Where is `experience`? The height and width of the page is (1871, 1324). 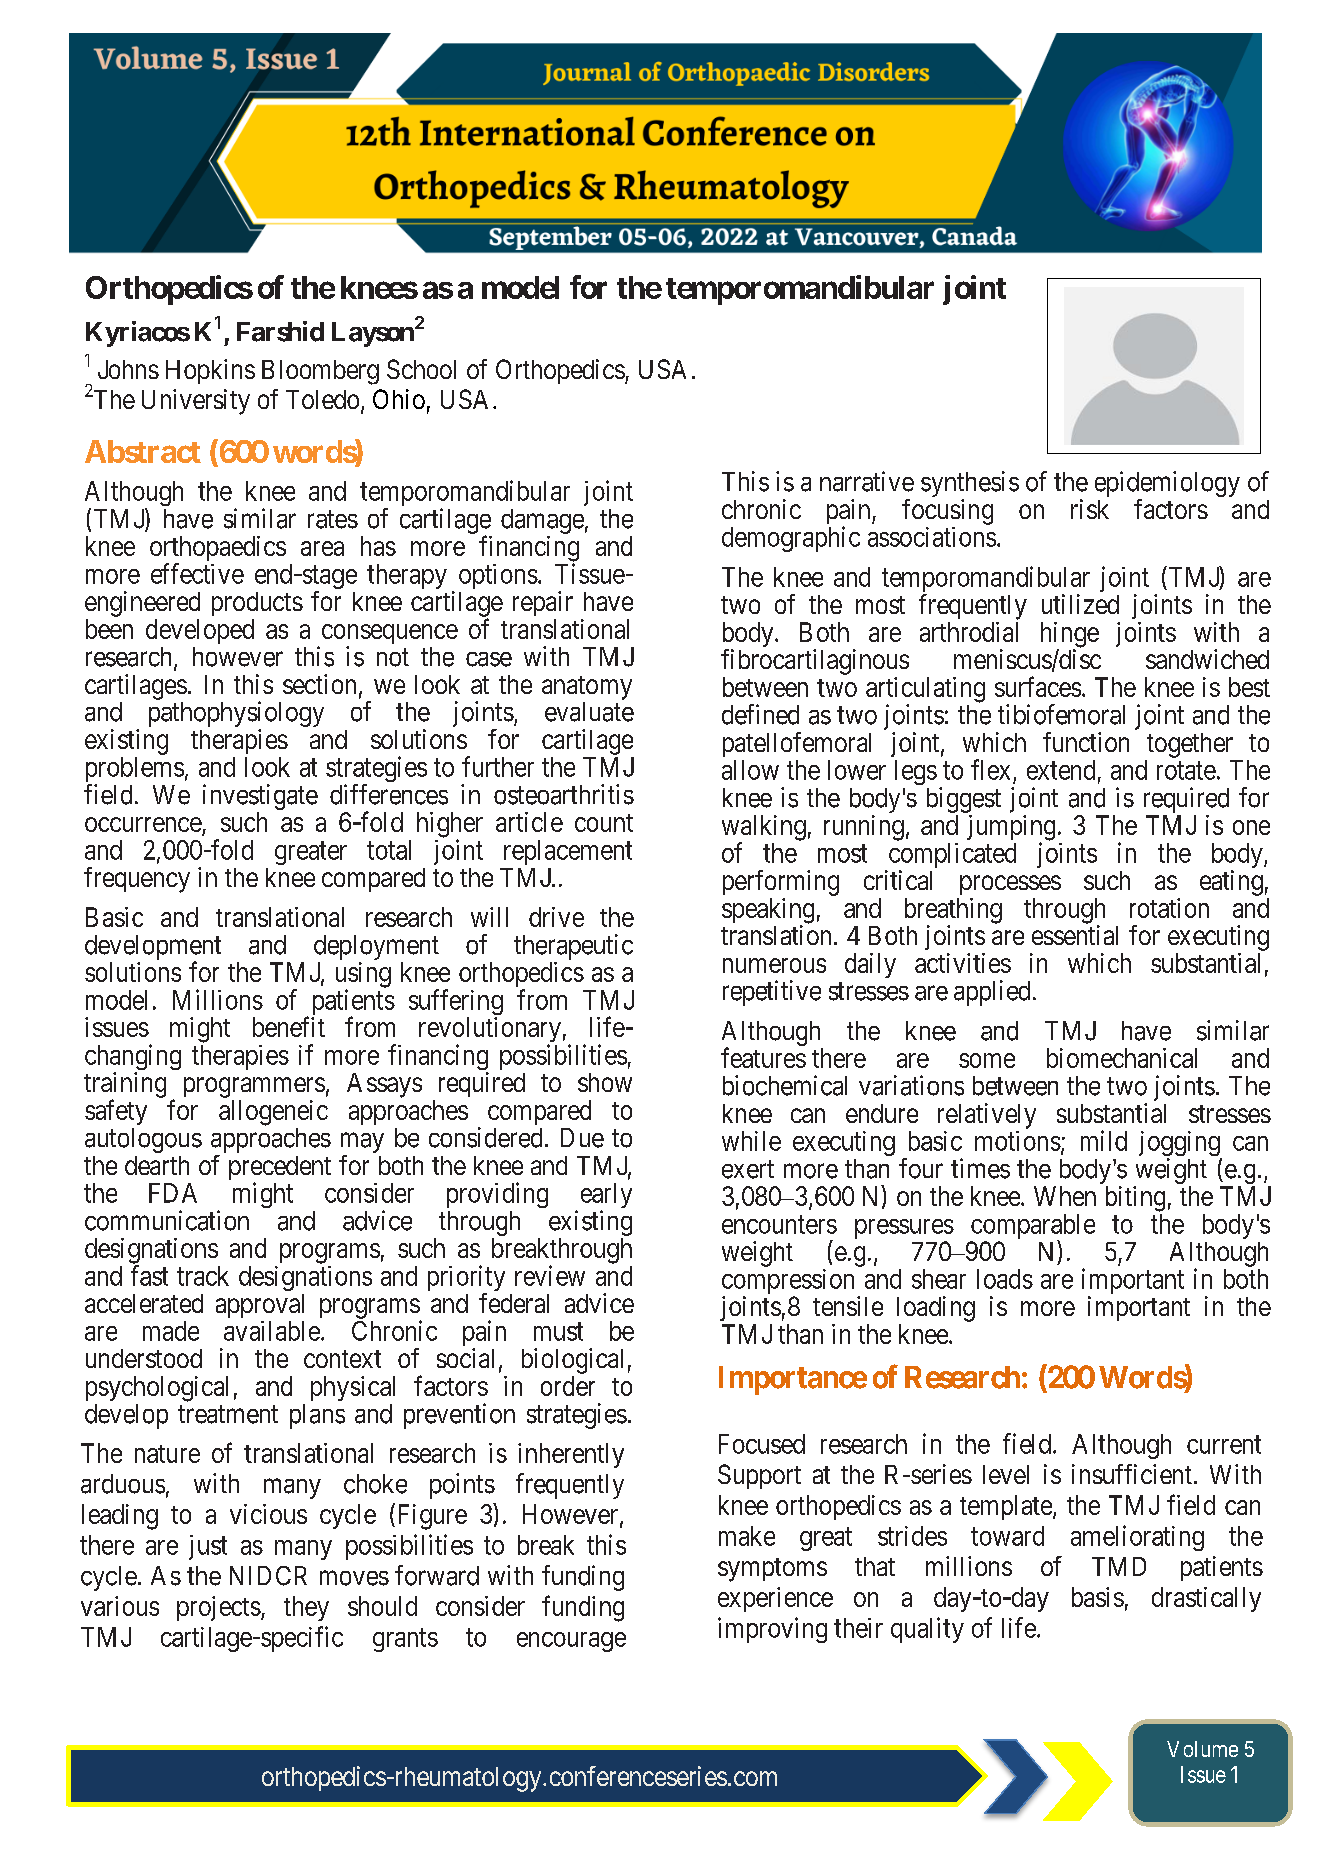
experience is located at coordinates (775, 1599).
